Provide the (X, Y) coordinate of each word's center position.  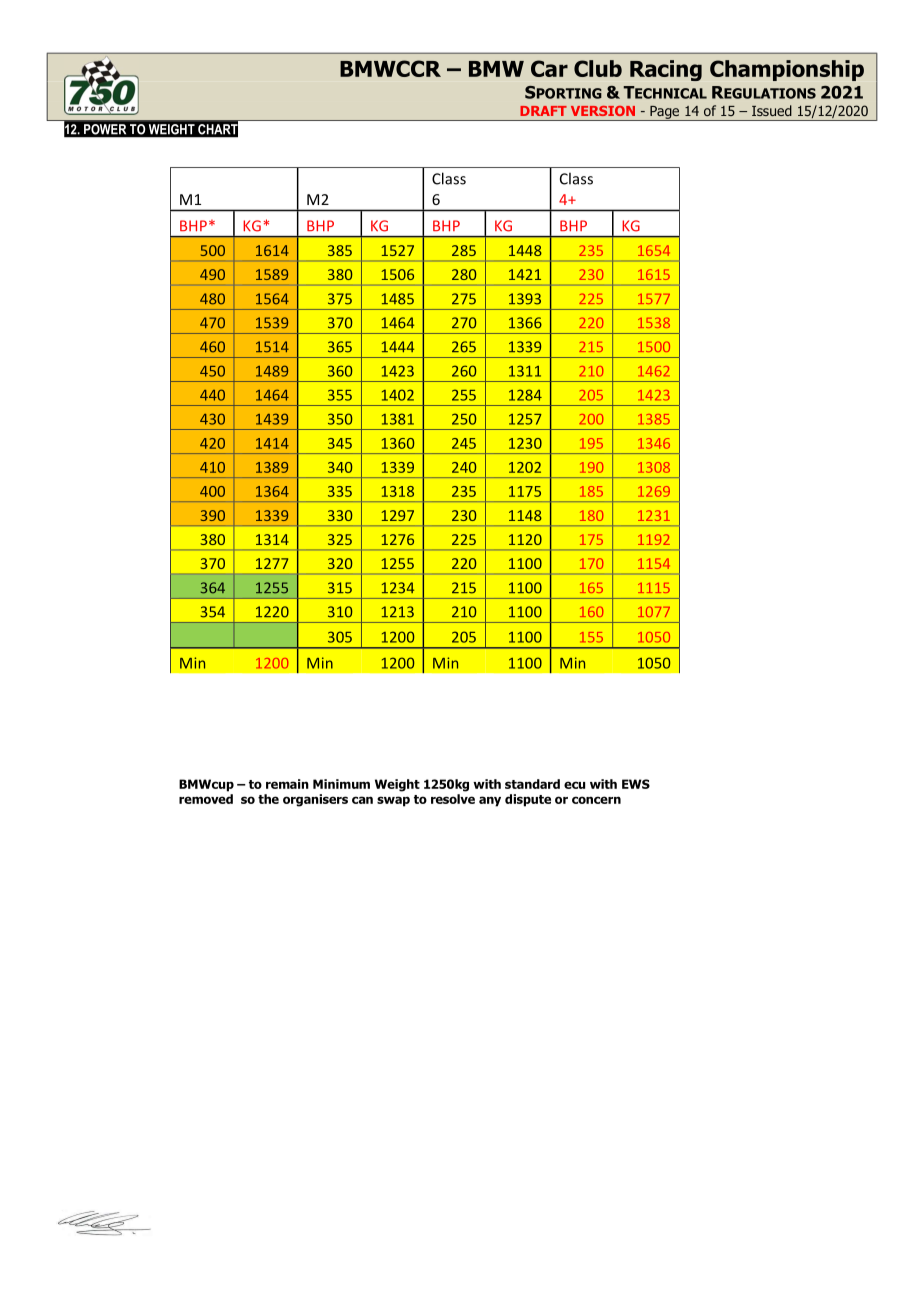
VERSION (603, 111)
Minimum (341, 784)
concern (596, 800)
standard (532, 784)
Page (664, 113)
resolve (453, 799)
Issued (772, 110)
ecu (574, 785)
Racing (666, 70)
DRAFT (543, 111)
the (268, 799)
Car (549, 68)
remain (287, 784)
